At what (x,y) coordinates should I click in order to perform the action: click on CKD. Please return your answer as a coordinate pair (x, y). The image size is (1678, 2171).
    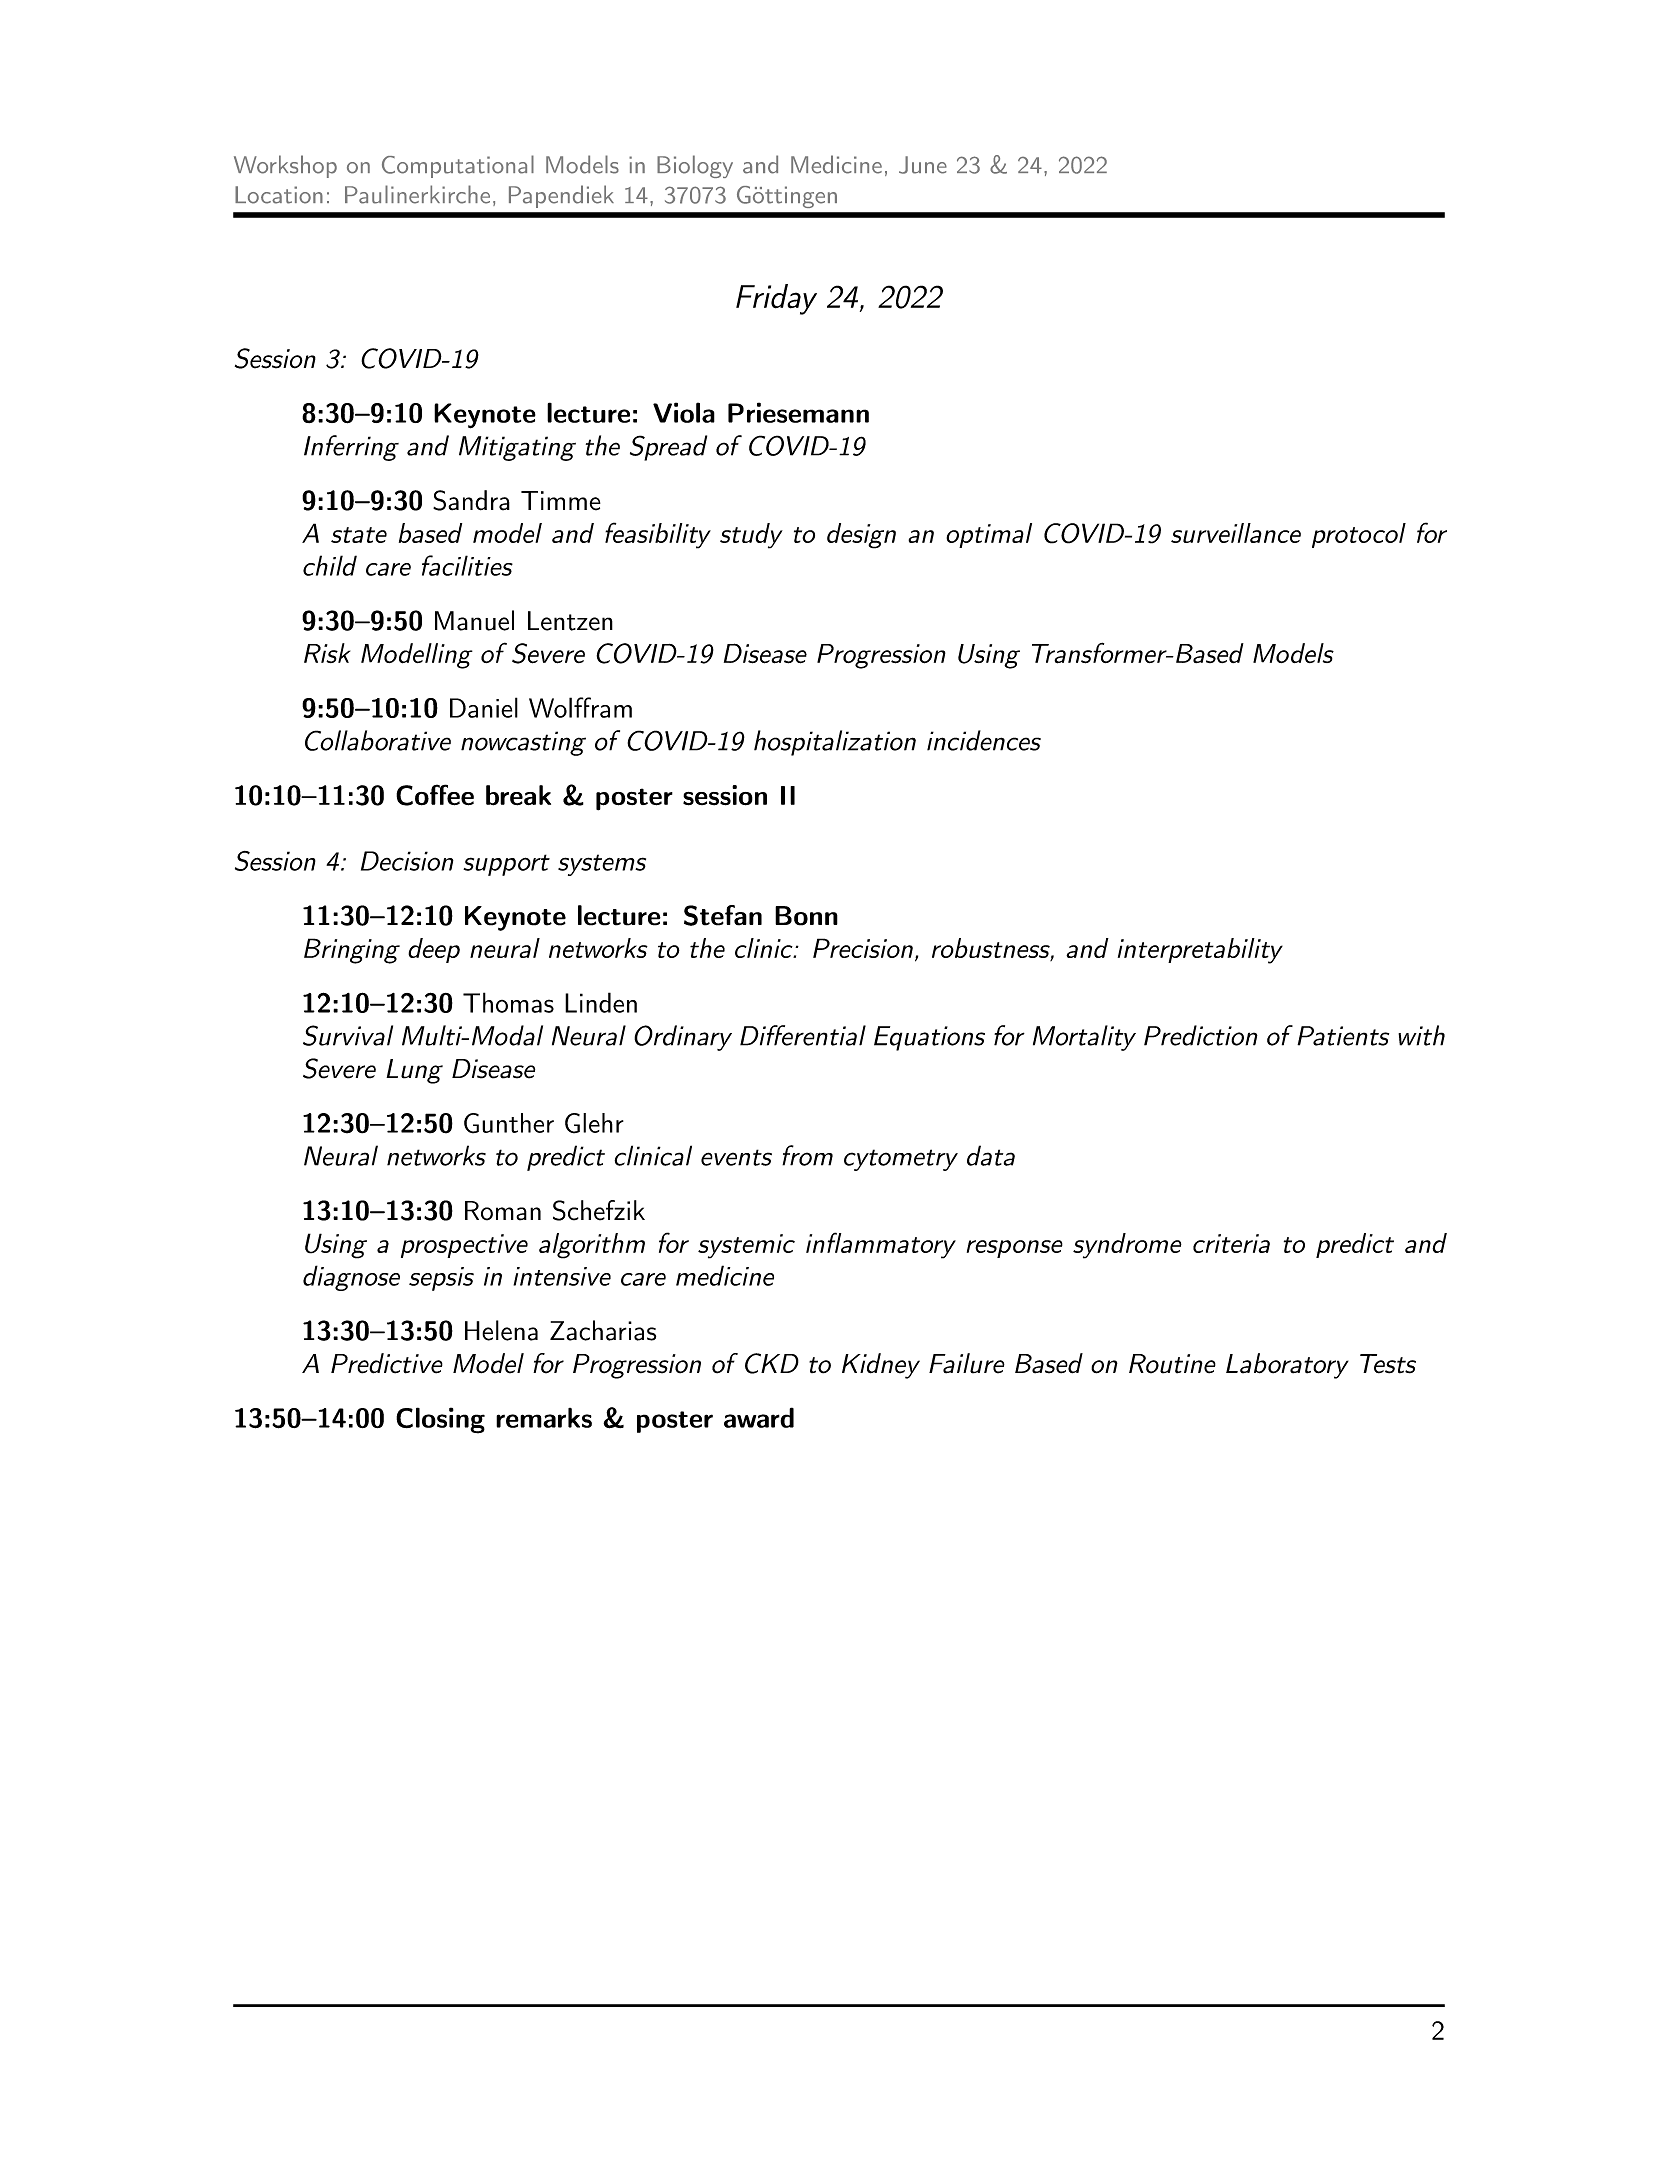
    Looking at the image, I should click on (772, 1363).
